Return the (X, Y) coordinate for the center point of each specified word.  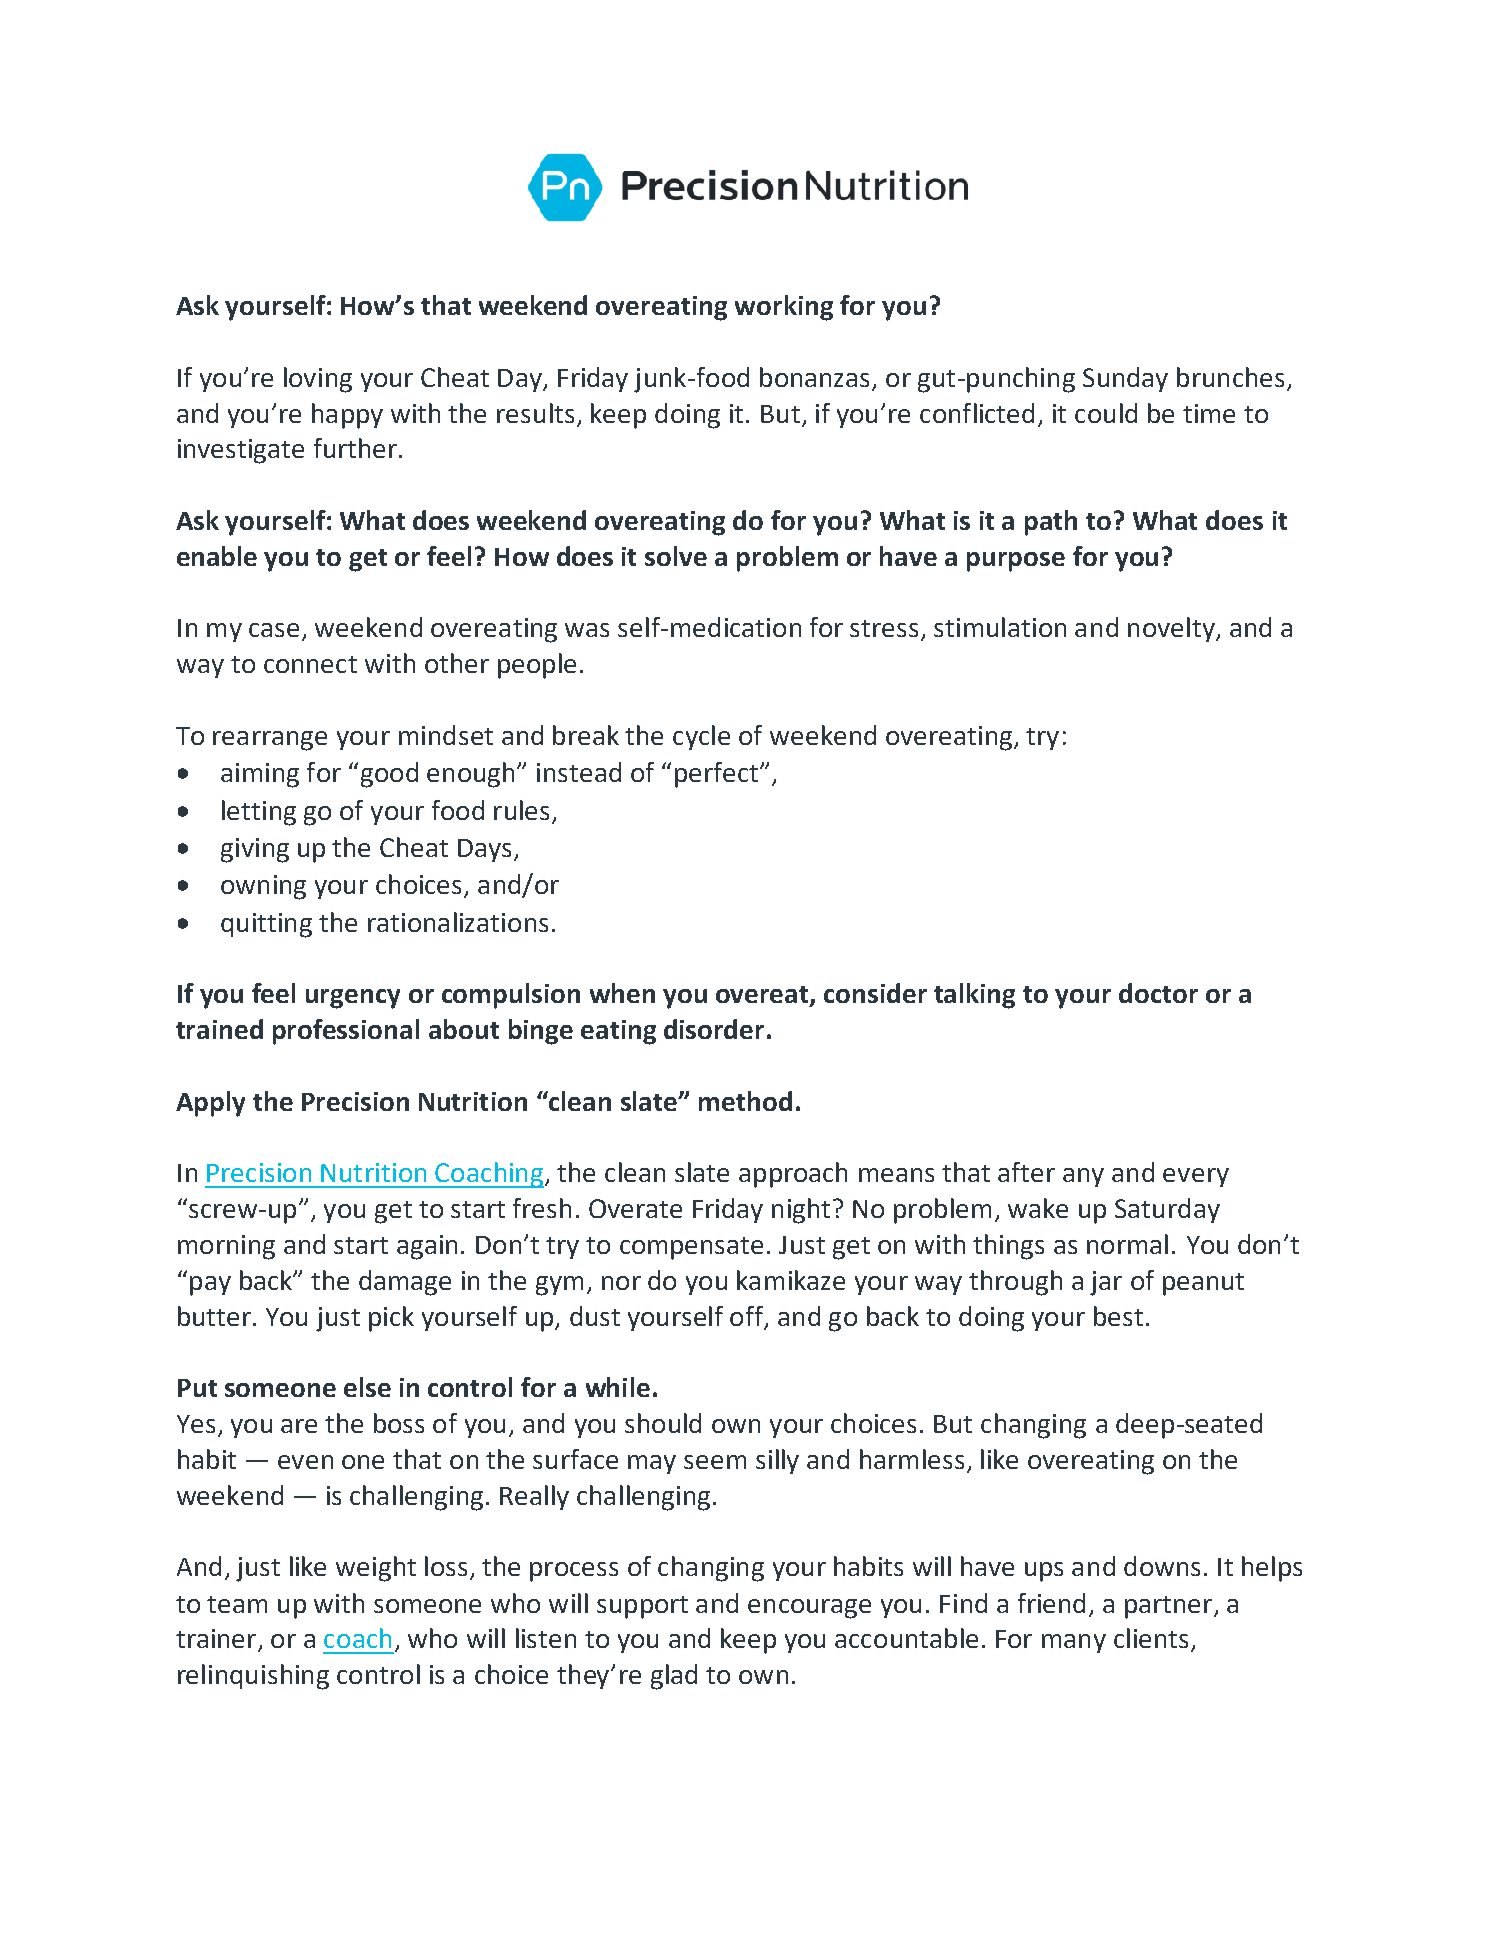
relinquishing (253, 1677)
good (389, 775)
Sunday (1125, 379)
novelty (1172, 629)
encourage (809, 1609)
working (784, 308)
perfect (716, 775)
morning (226, 1247)
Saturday (1167, 1210)
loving (318, 380)
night (801, 1211)
